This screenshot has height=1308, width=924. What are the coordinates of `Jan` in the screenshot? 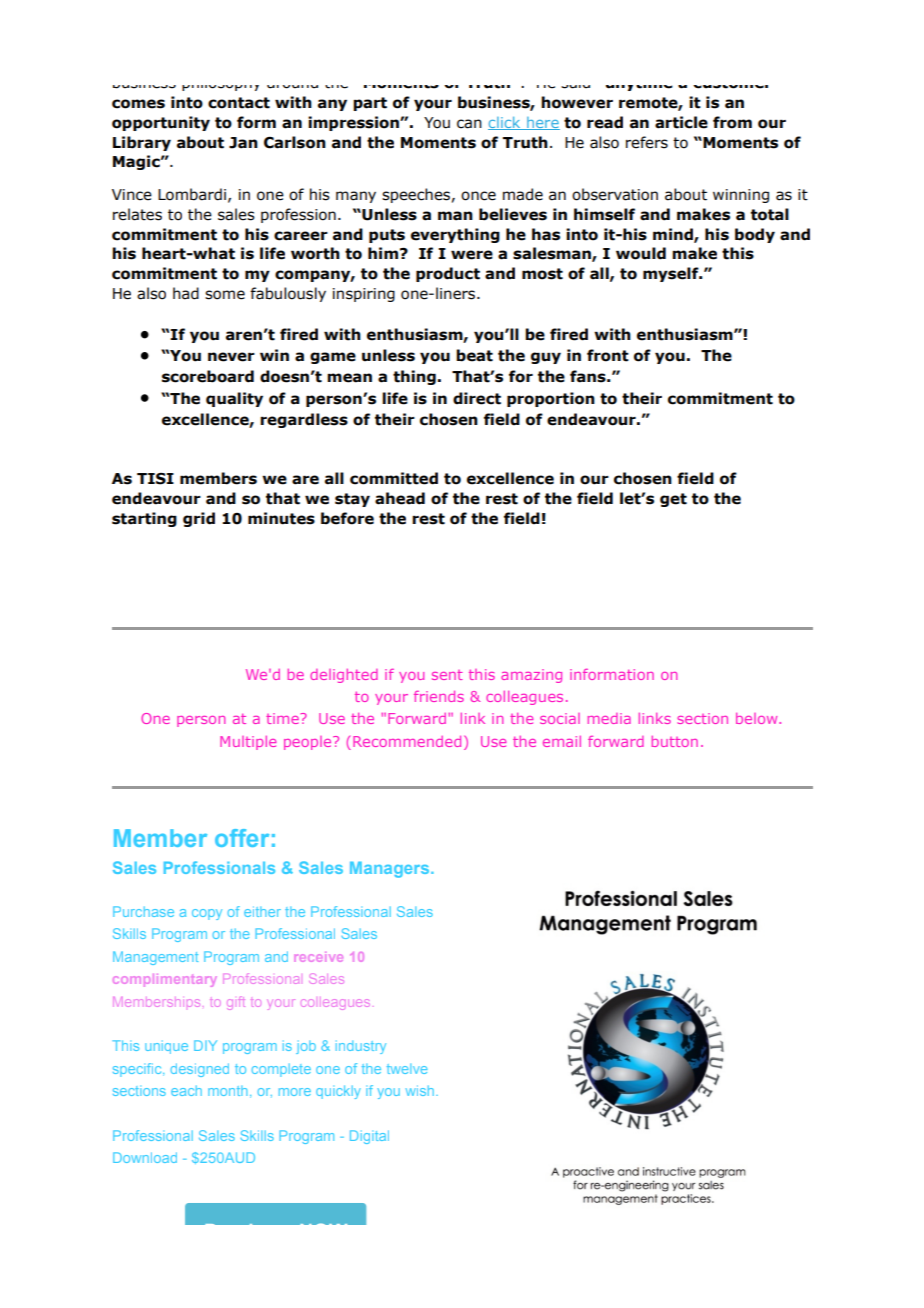 It's located at (243, 143).
